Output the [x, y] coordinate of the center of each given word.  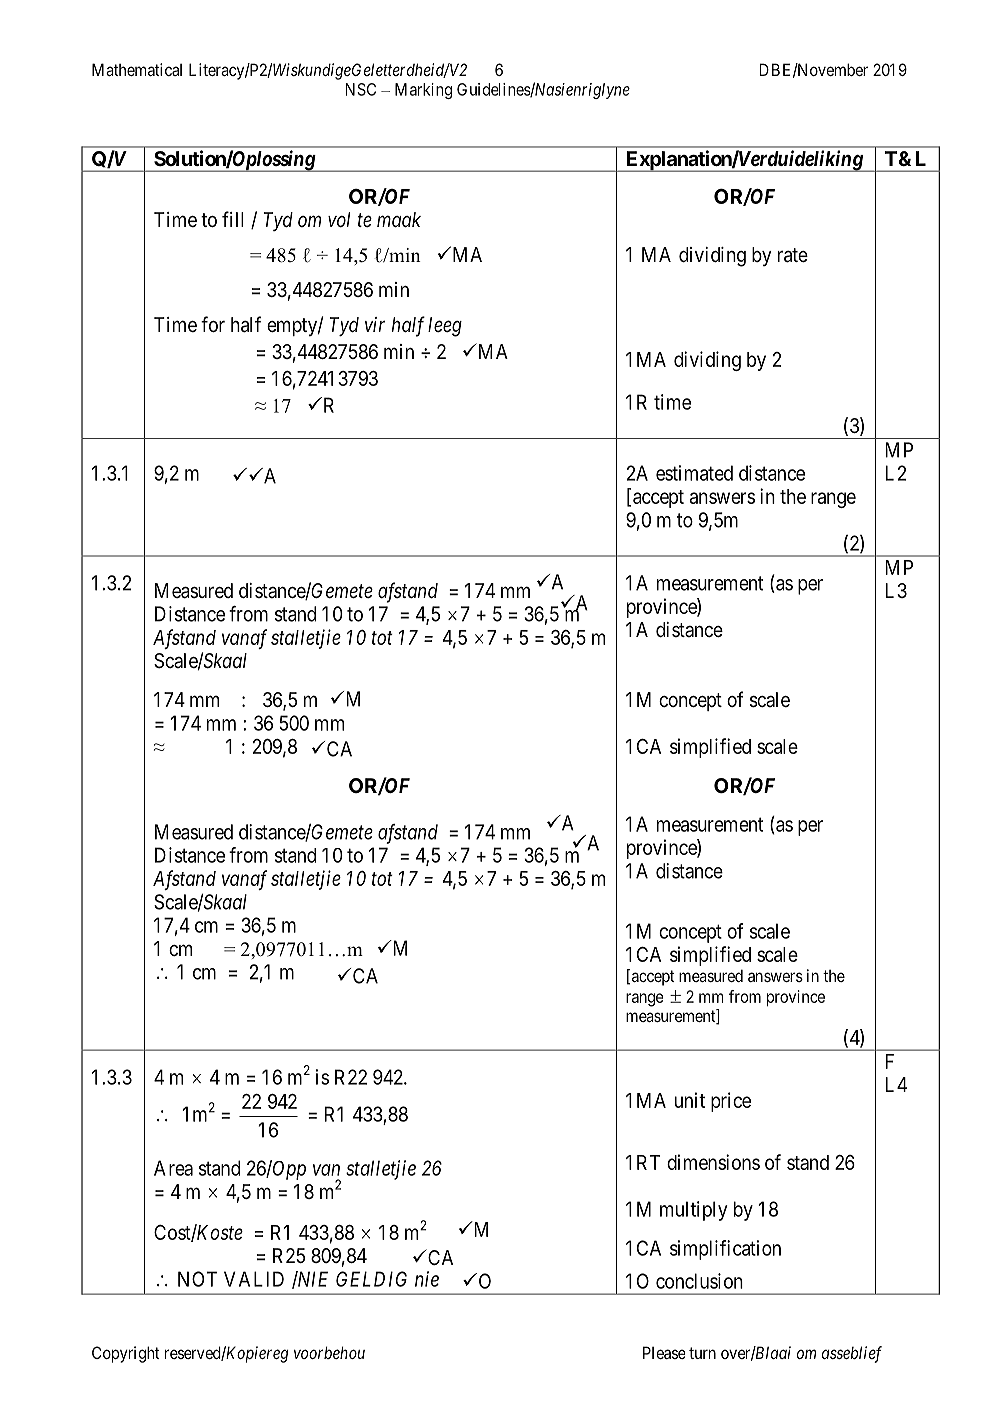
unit [690, 1100]
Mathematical [137, 69]
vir [375, 324]
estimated [694, 473]
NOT [197, 1279]
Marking [423, 91]
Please [664, 1352]
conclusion [699, 1281]
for [213, 324]
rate [793, 255]
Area [173, 1168]
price [731, 1102]
